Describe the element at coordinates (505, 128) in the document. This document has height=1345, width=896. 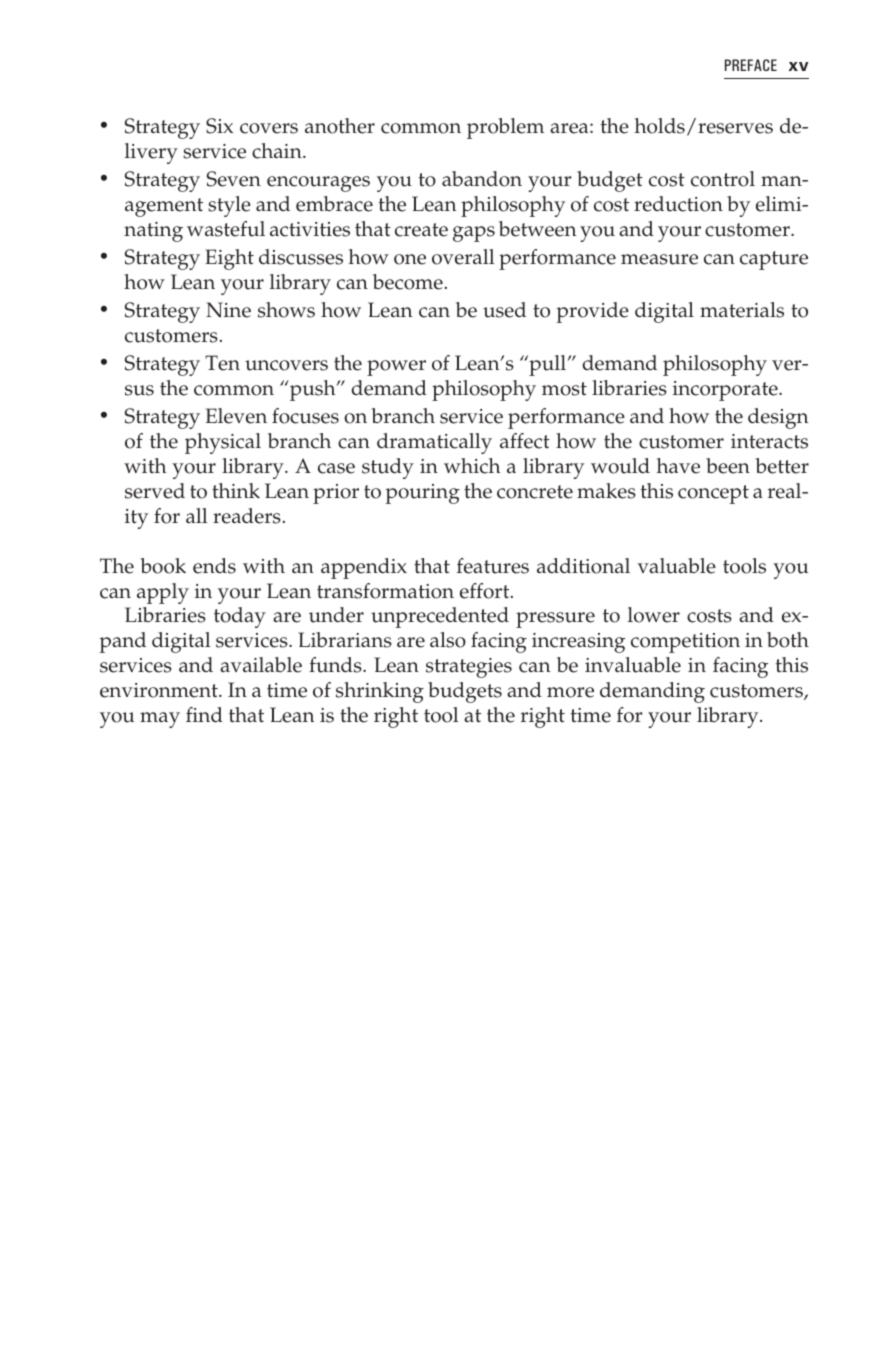
I see `problem` at that location.
